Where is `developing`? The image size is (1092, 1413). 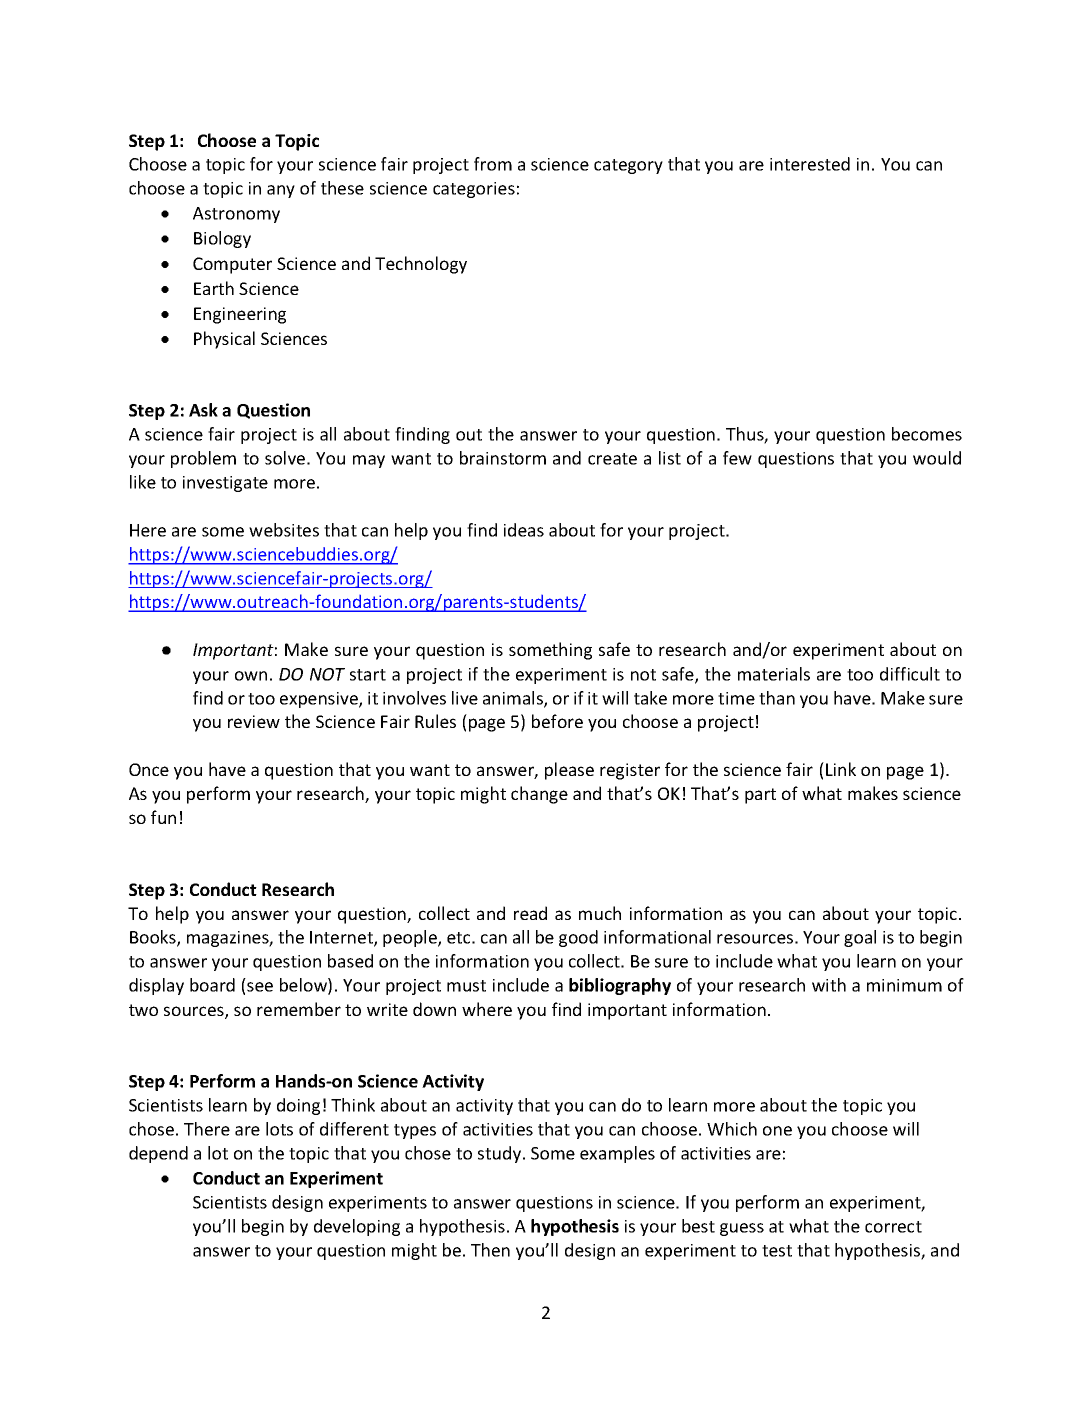 developing is located at coordinates (357, 1227).
